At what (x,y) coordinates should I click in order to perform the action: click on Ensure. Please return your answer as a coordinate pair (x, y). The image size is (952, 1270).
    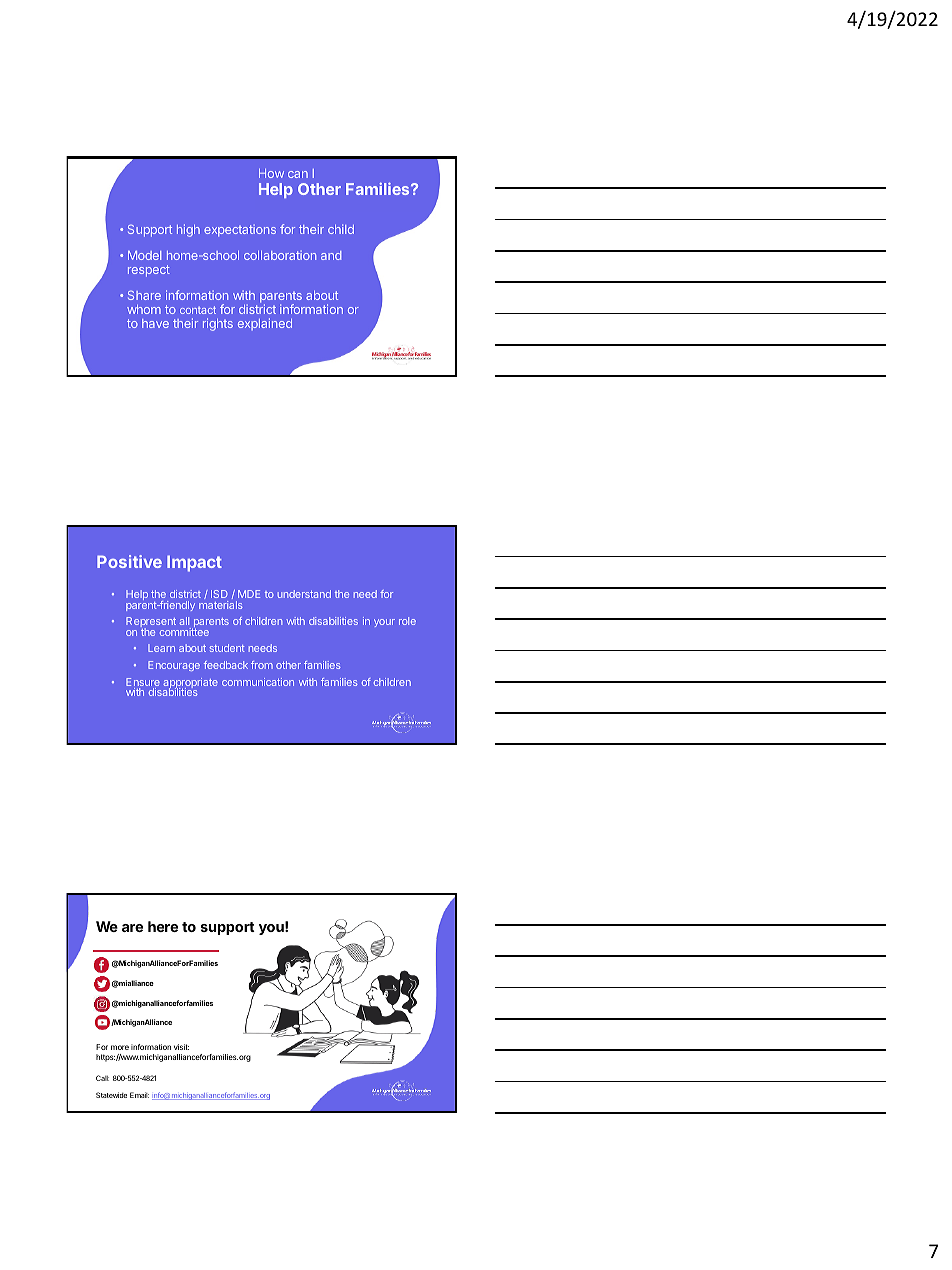
    Looking at the image, I should click on (143, 683).
